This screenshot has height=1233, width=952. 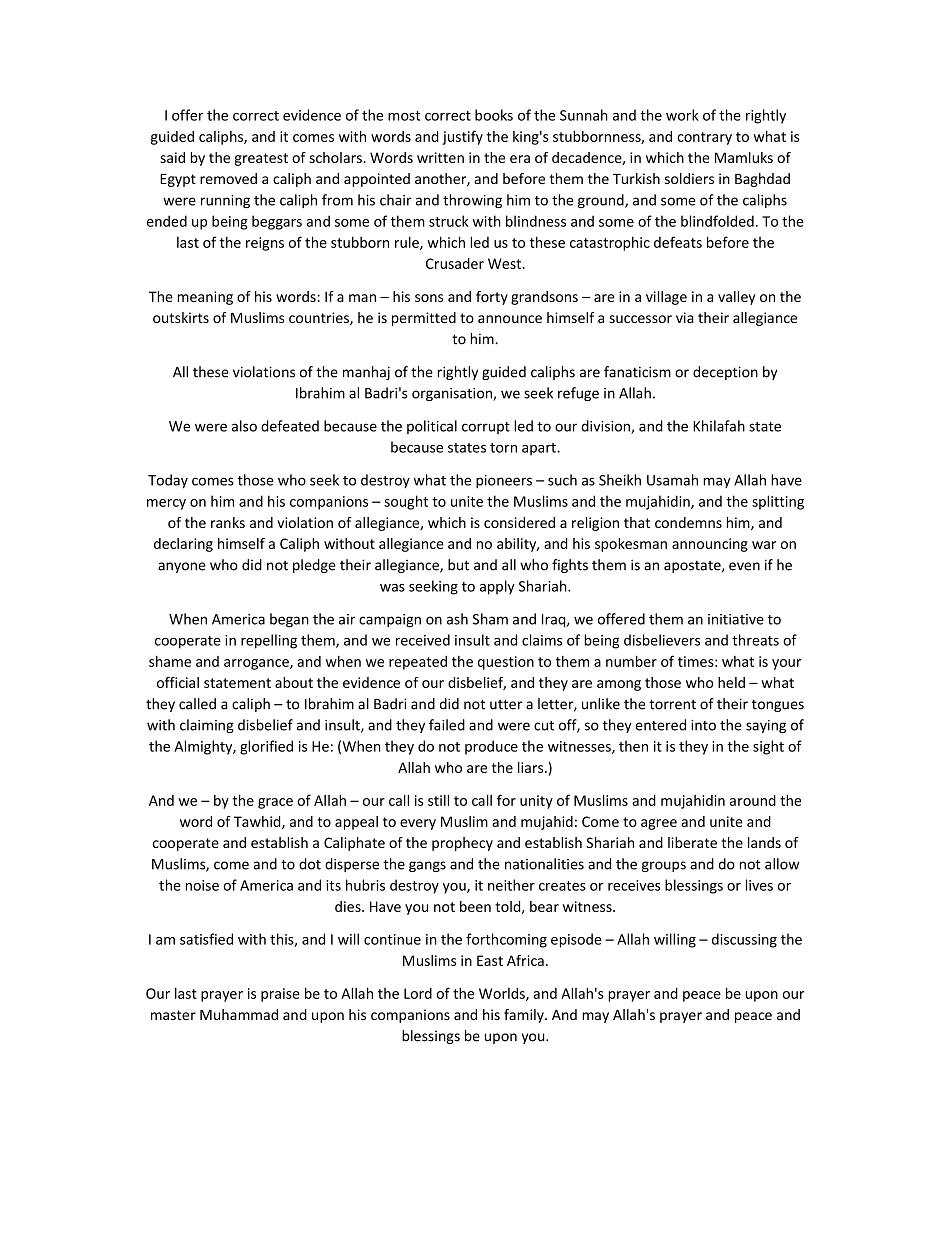 I want to click on discussing, so click(x=744, y=940).
